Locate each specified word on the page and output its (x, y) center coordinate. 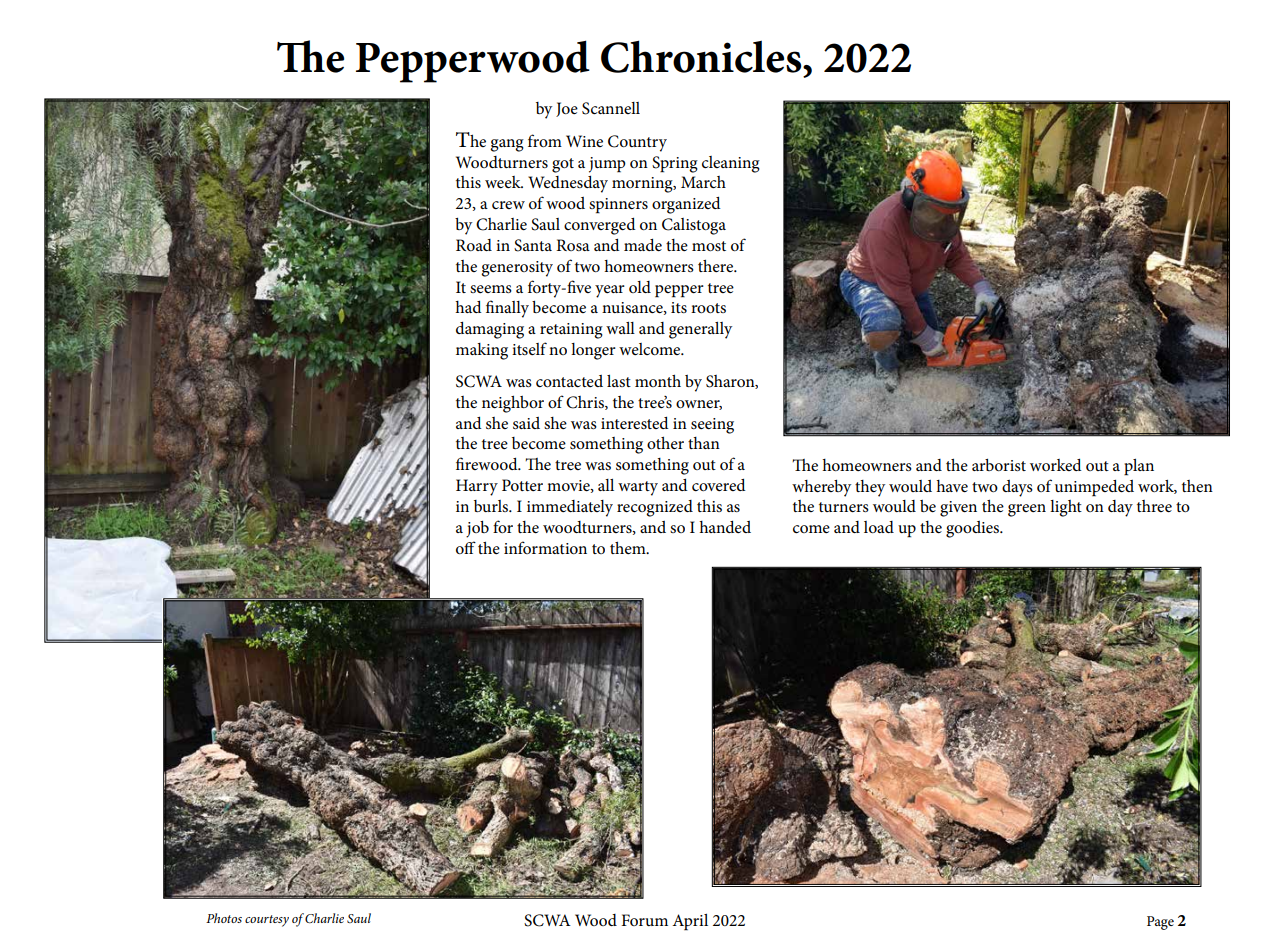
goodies (974, 529)
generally (700, 330)
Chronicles (702, 56)
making (482, 351)
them (629, 548)
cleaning (731, 164)
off (466, 547)
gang (507, 145)
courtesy (267, 921)
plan (1139, 467)
